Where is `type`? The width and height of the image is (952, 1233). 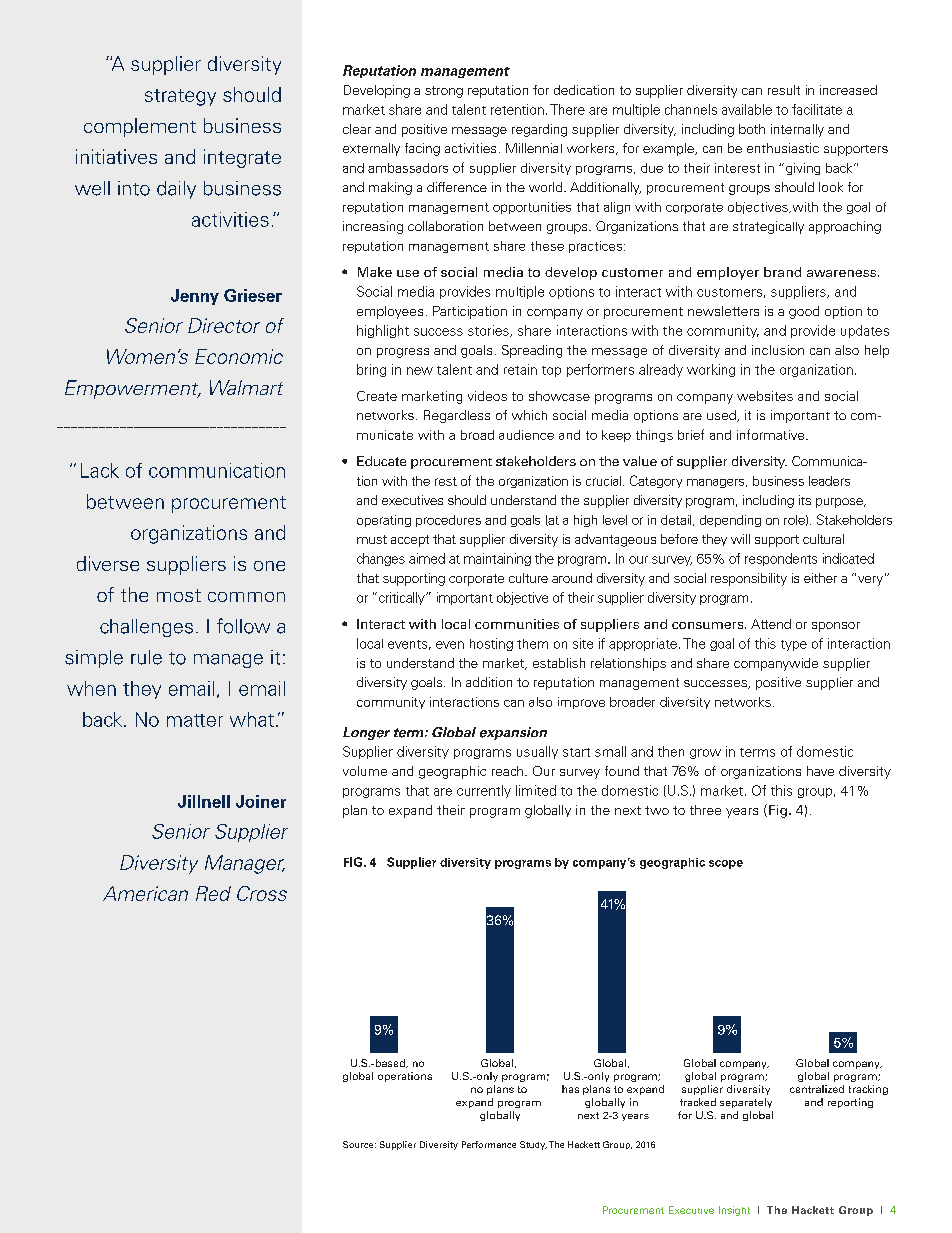 type is located at coordinates (794, 645).
